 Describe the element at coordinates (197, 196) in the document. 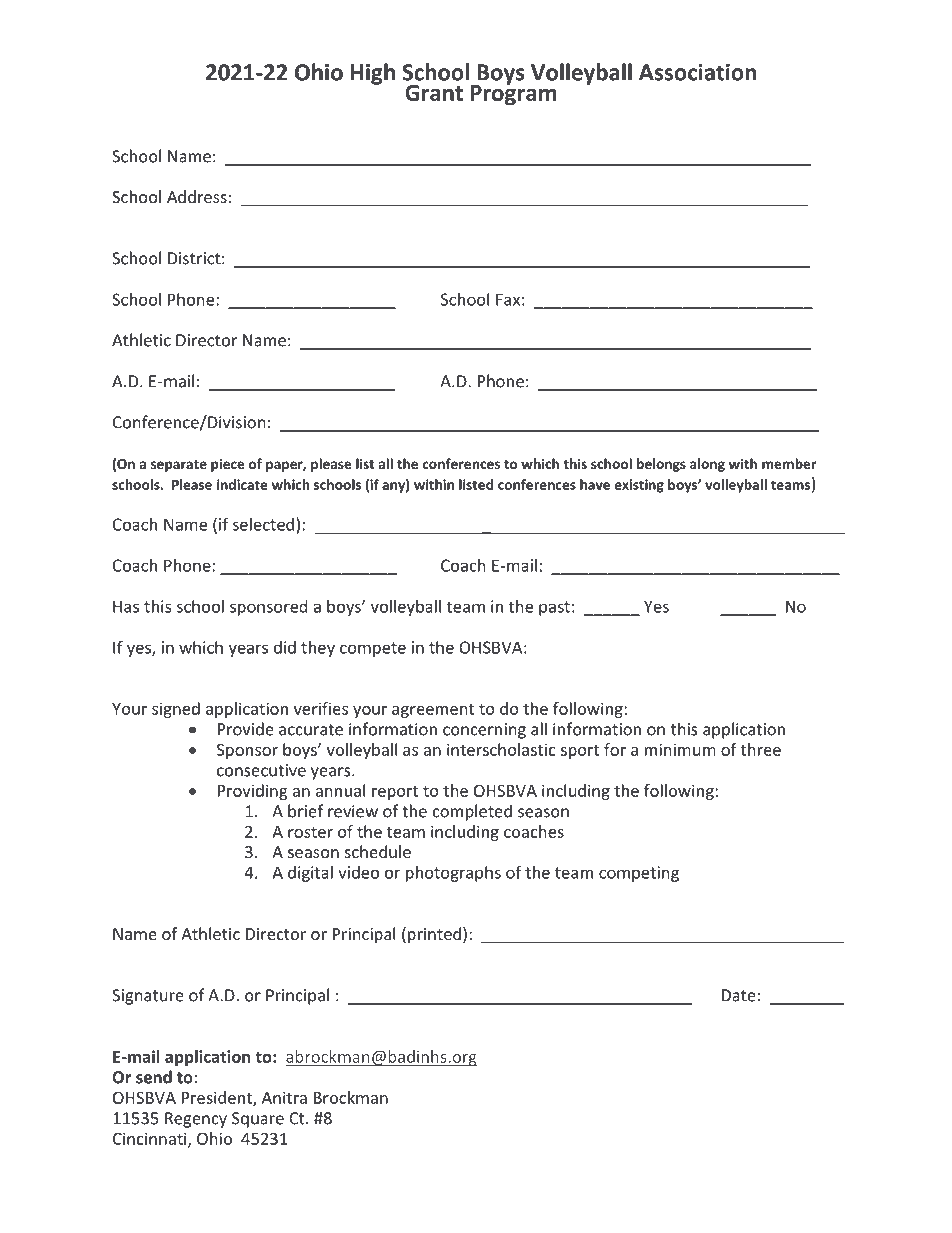

I see `Address` at that location.
